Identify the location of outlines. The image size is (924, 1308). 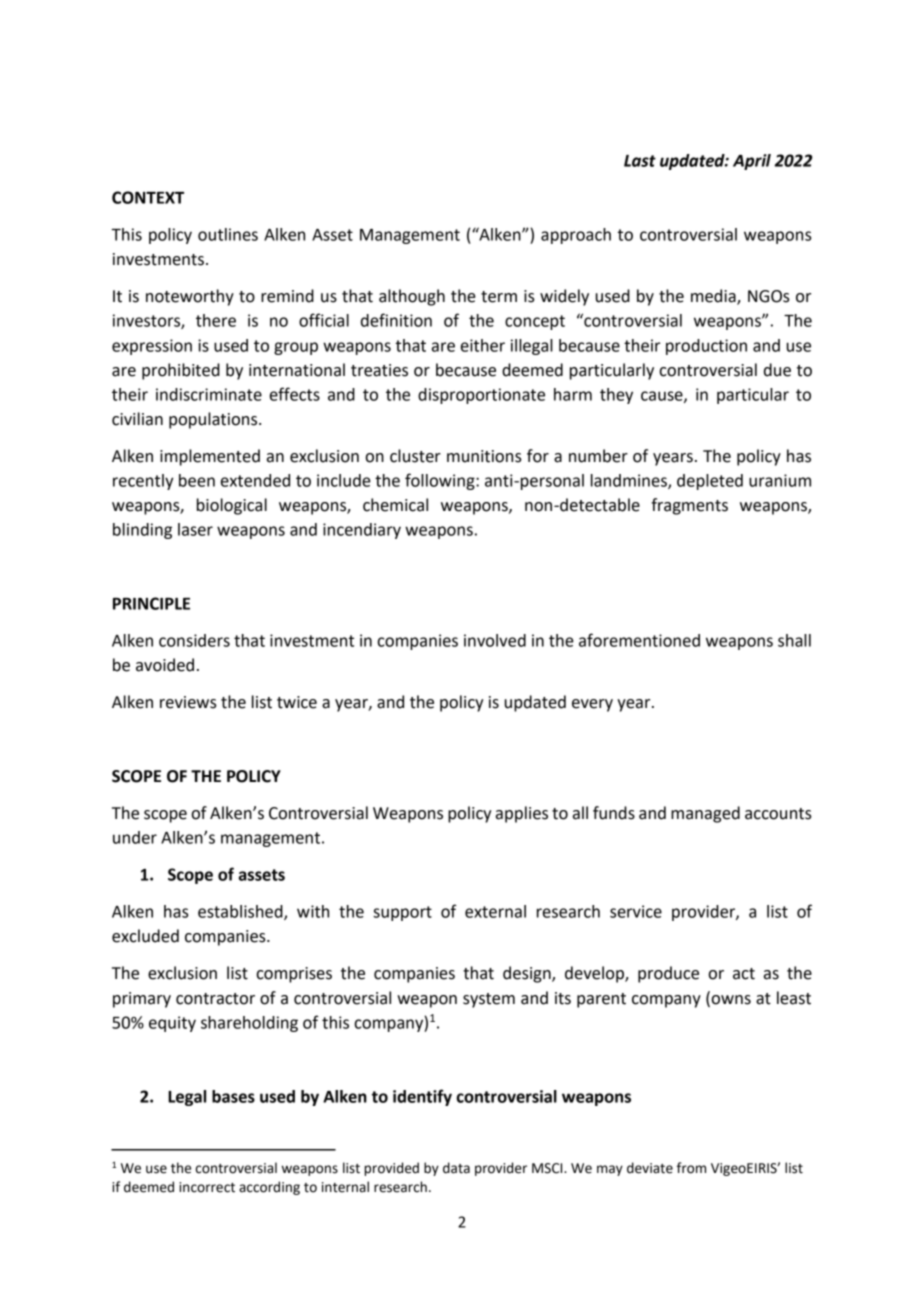
(228, 234).
